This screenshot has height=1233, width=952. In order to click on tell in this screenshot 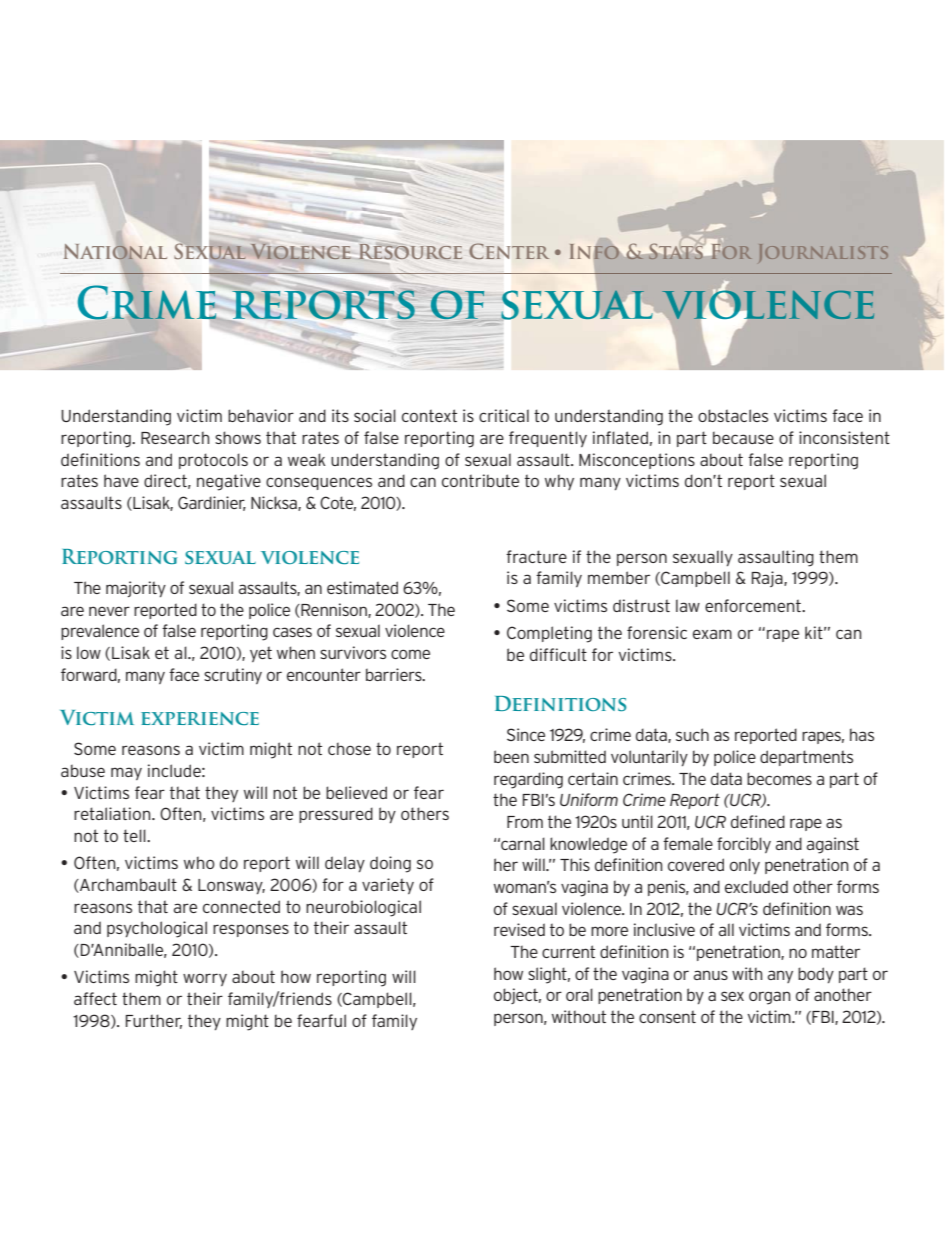, I will do `click(135, 835)`.
